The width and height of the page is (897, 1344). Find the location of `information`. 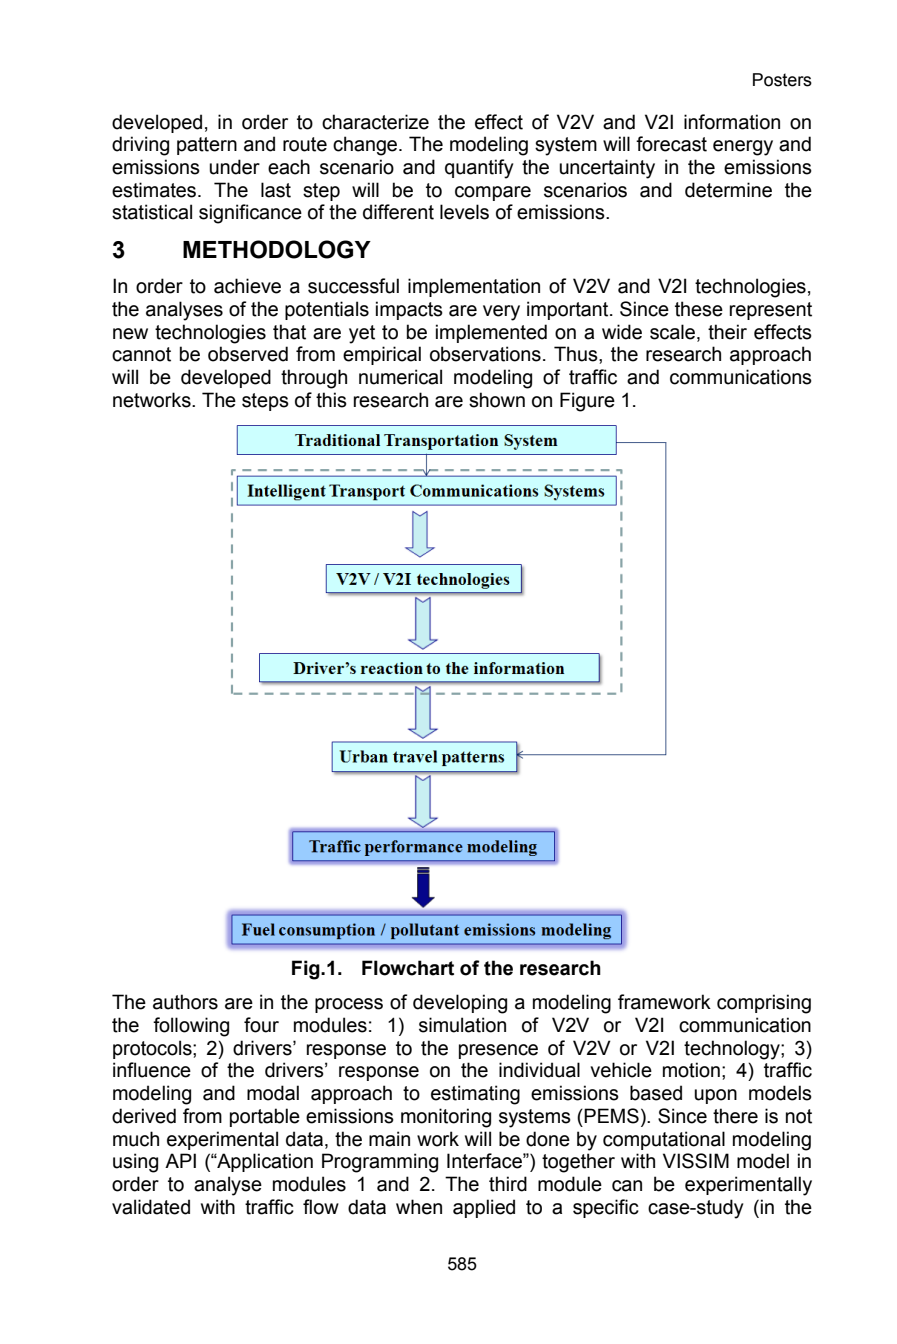

information is located at coordinates (732, 122).
